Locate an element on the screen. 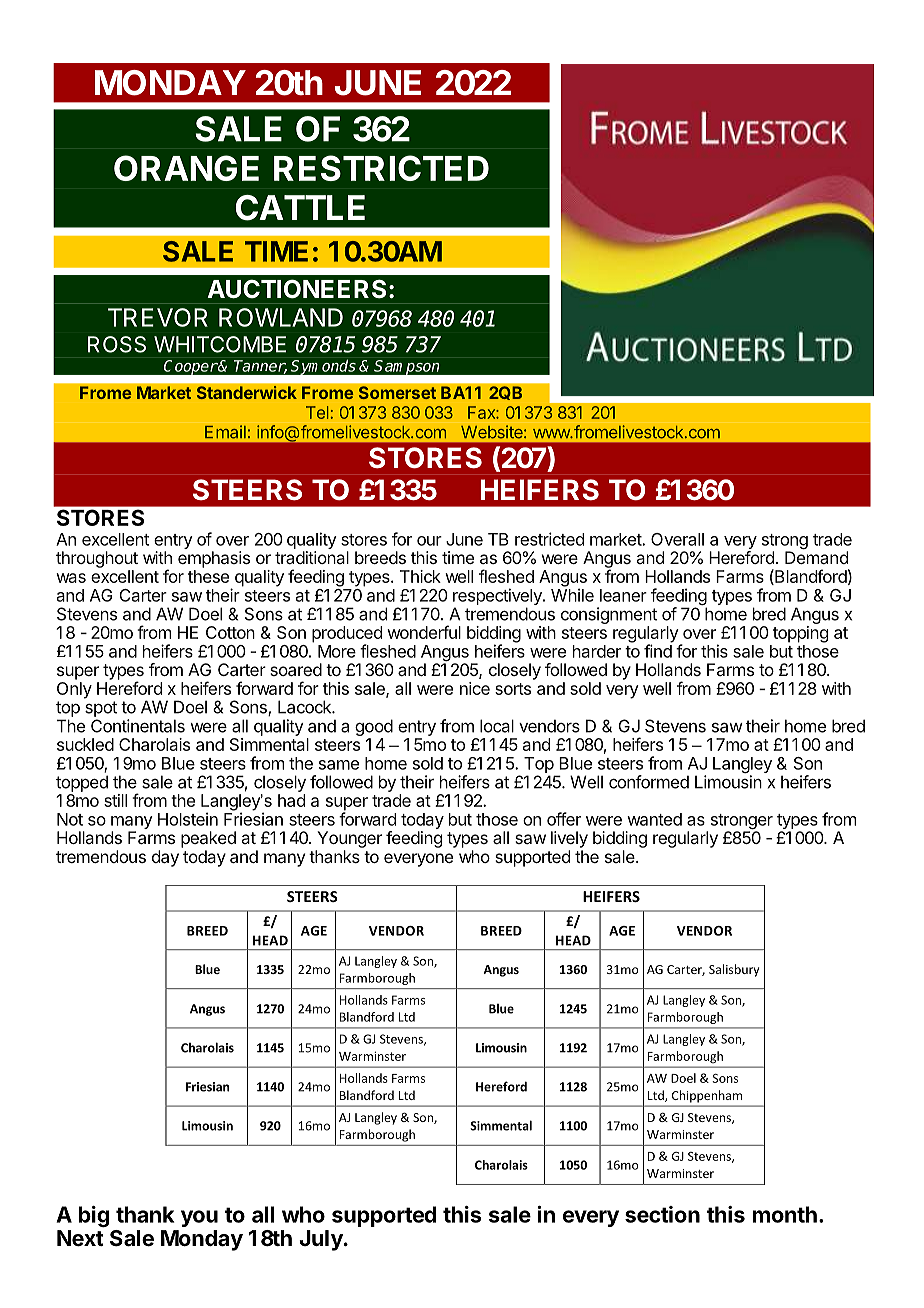 The image size is (924, 1308). big is located at coordinates (94, 1216).
